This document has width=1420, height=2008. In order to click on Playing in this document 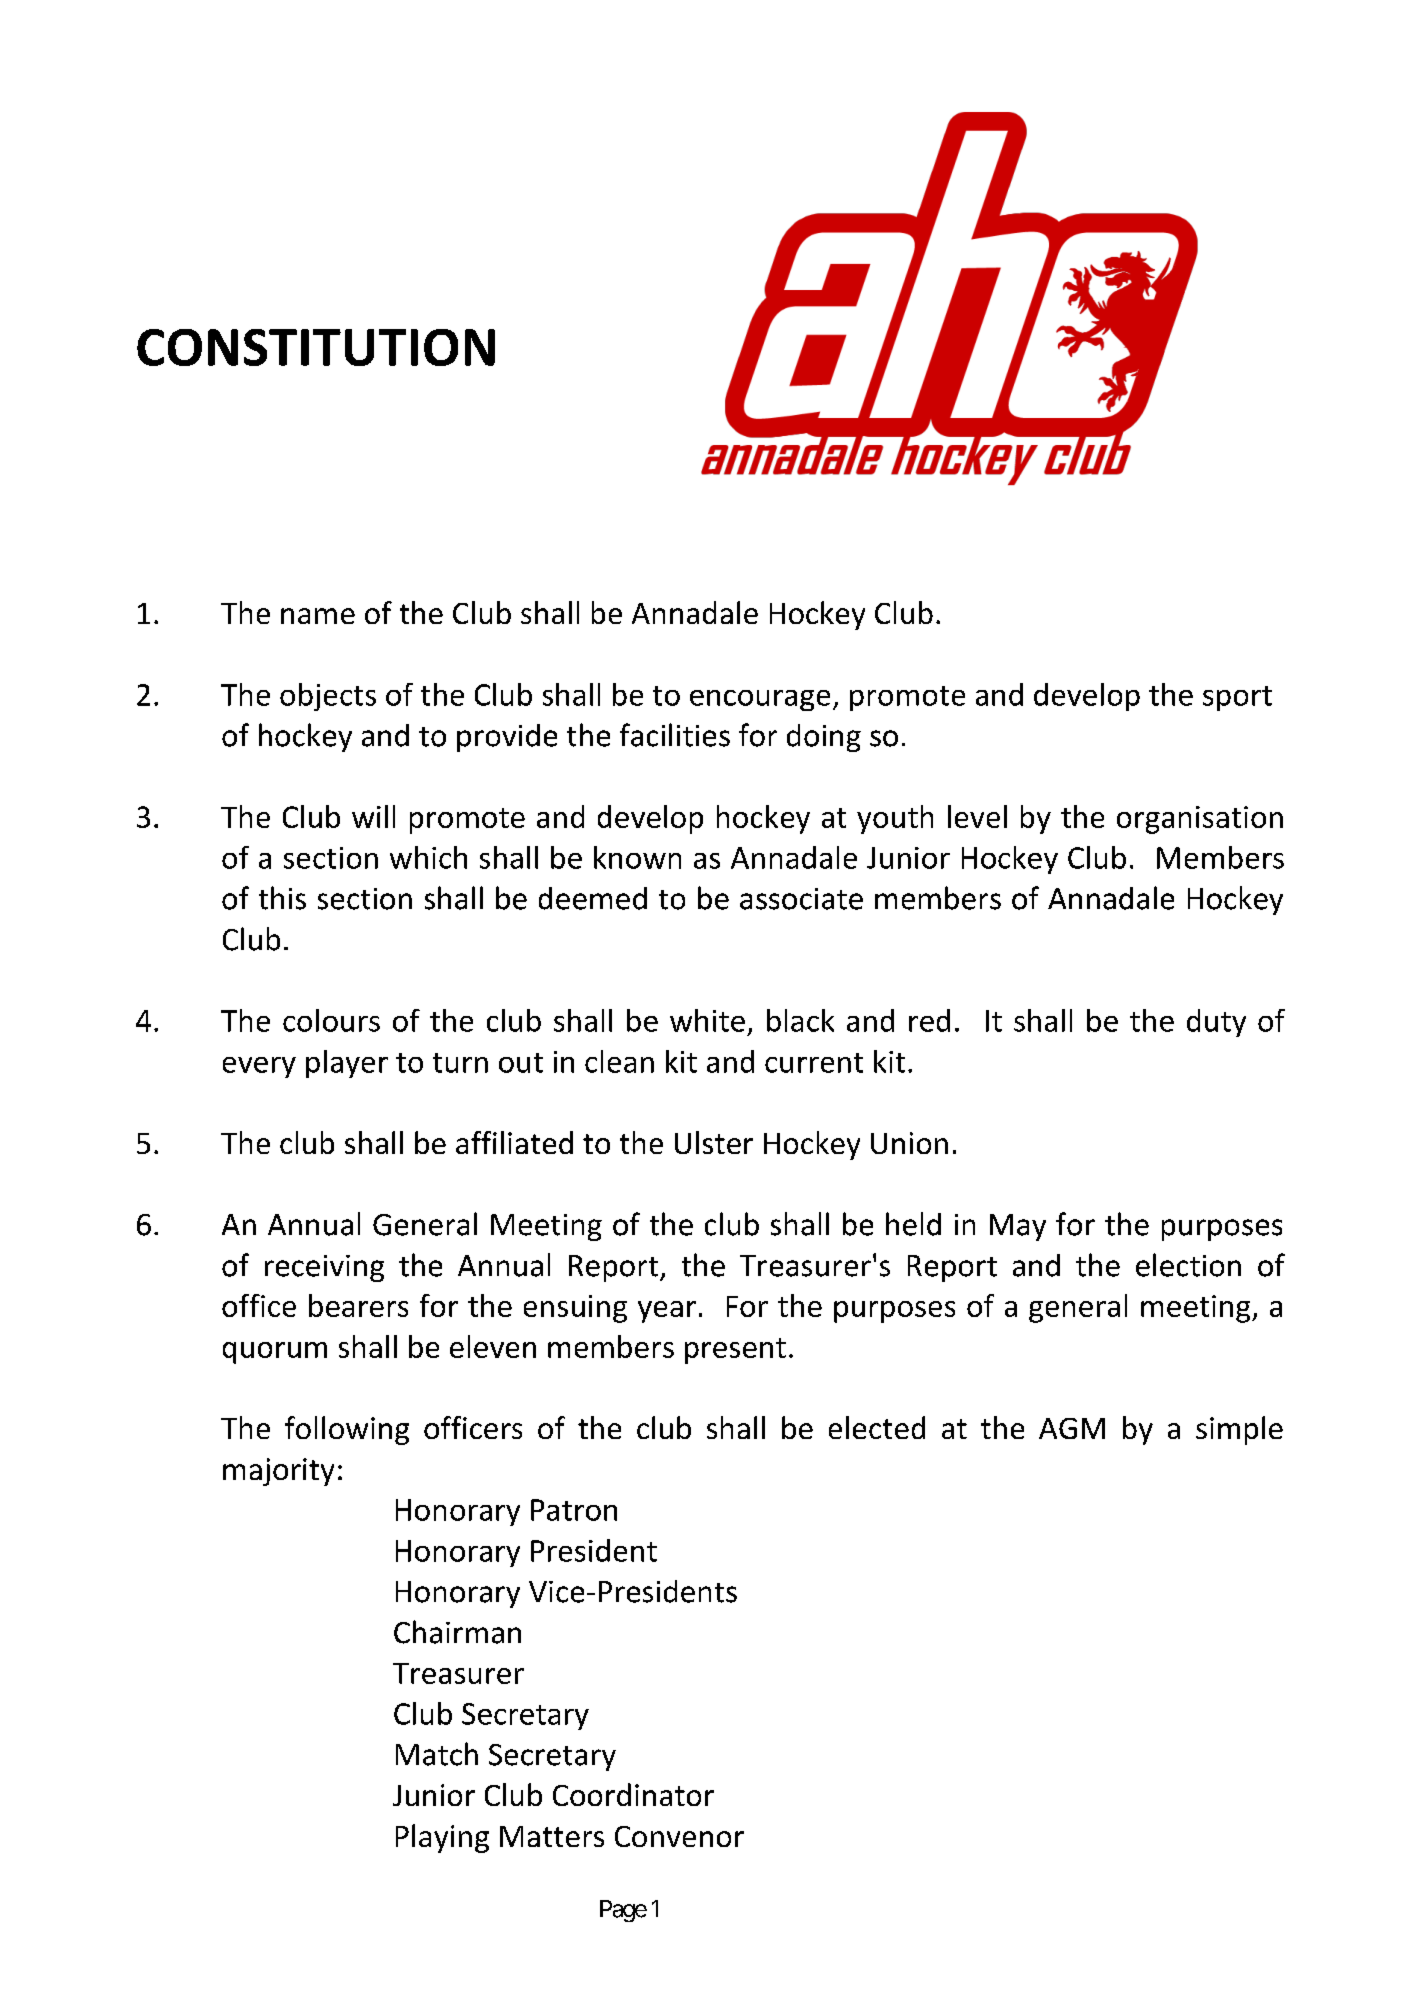, I will do `click(442, 1838)`.
